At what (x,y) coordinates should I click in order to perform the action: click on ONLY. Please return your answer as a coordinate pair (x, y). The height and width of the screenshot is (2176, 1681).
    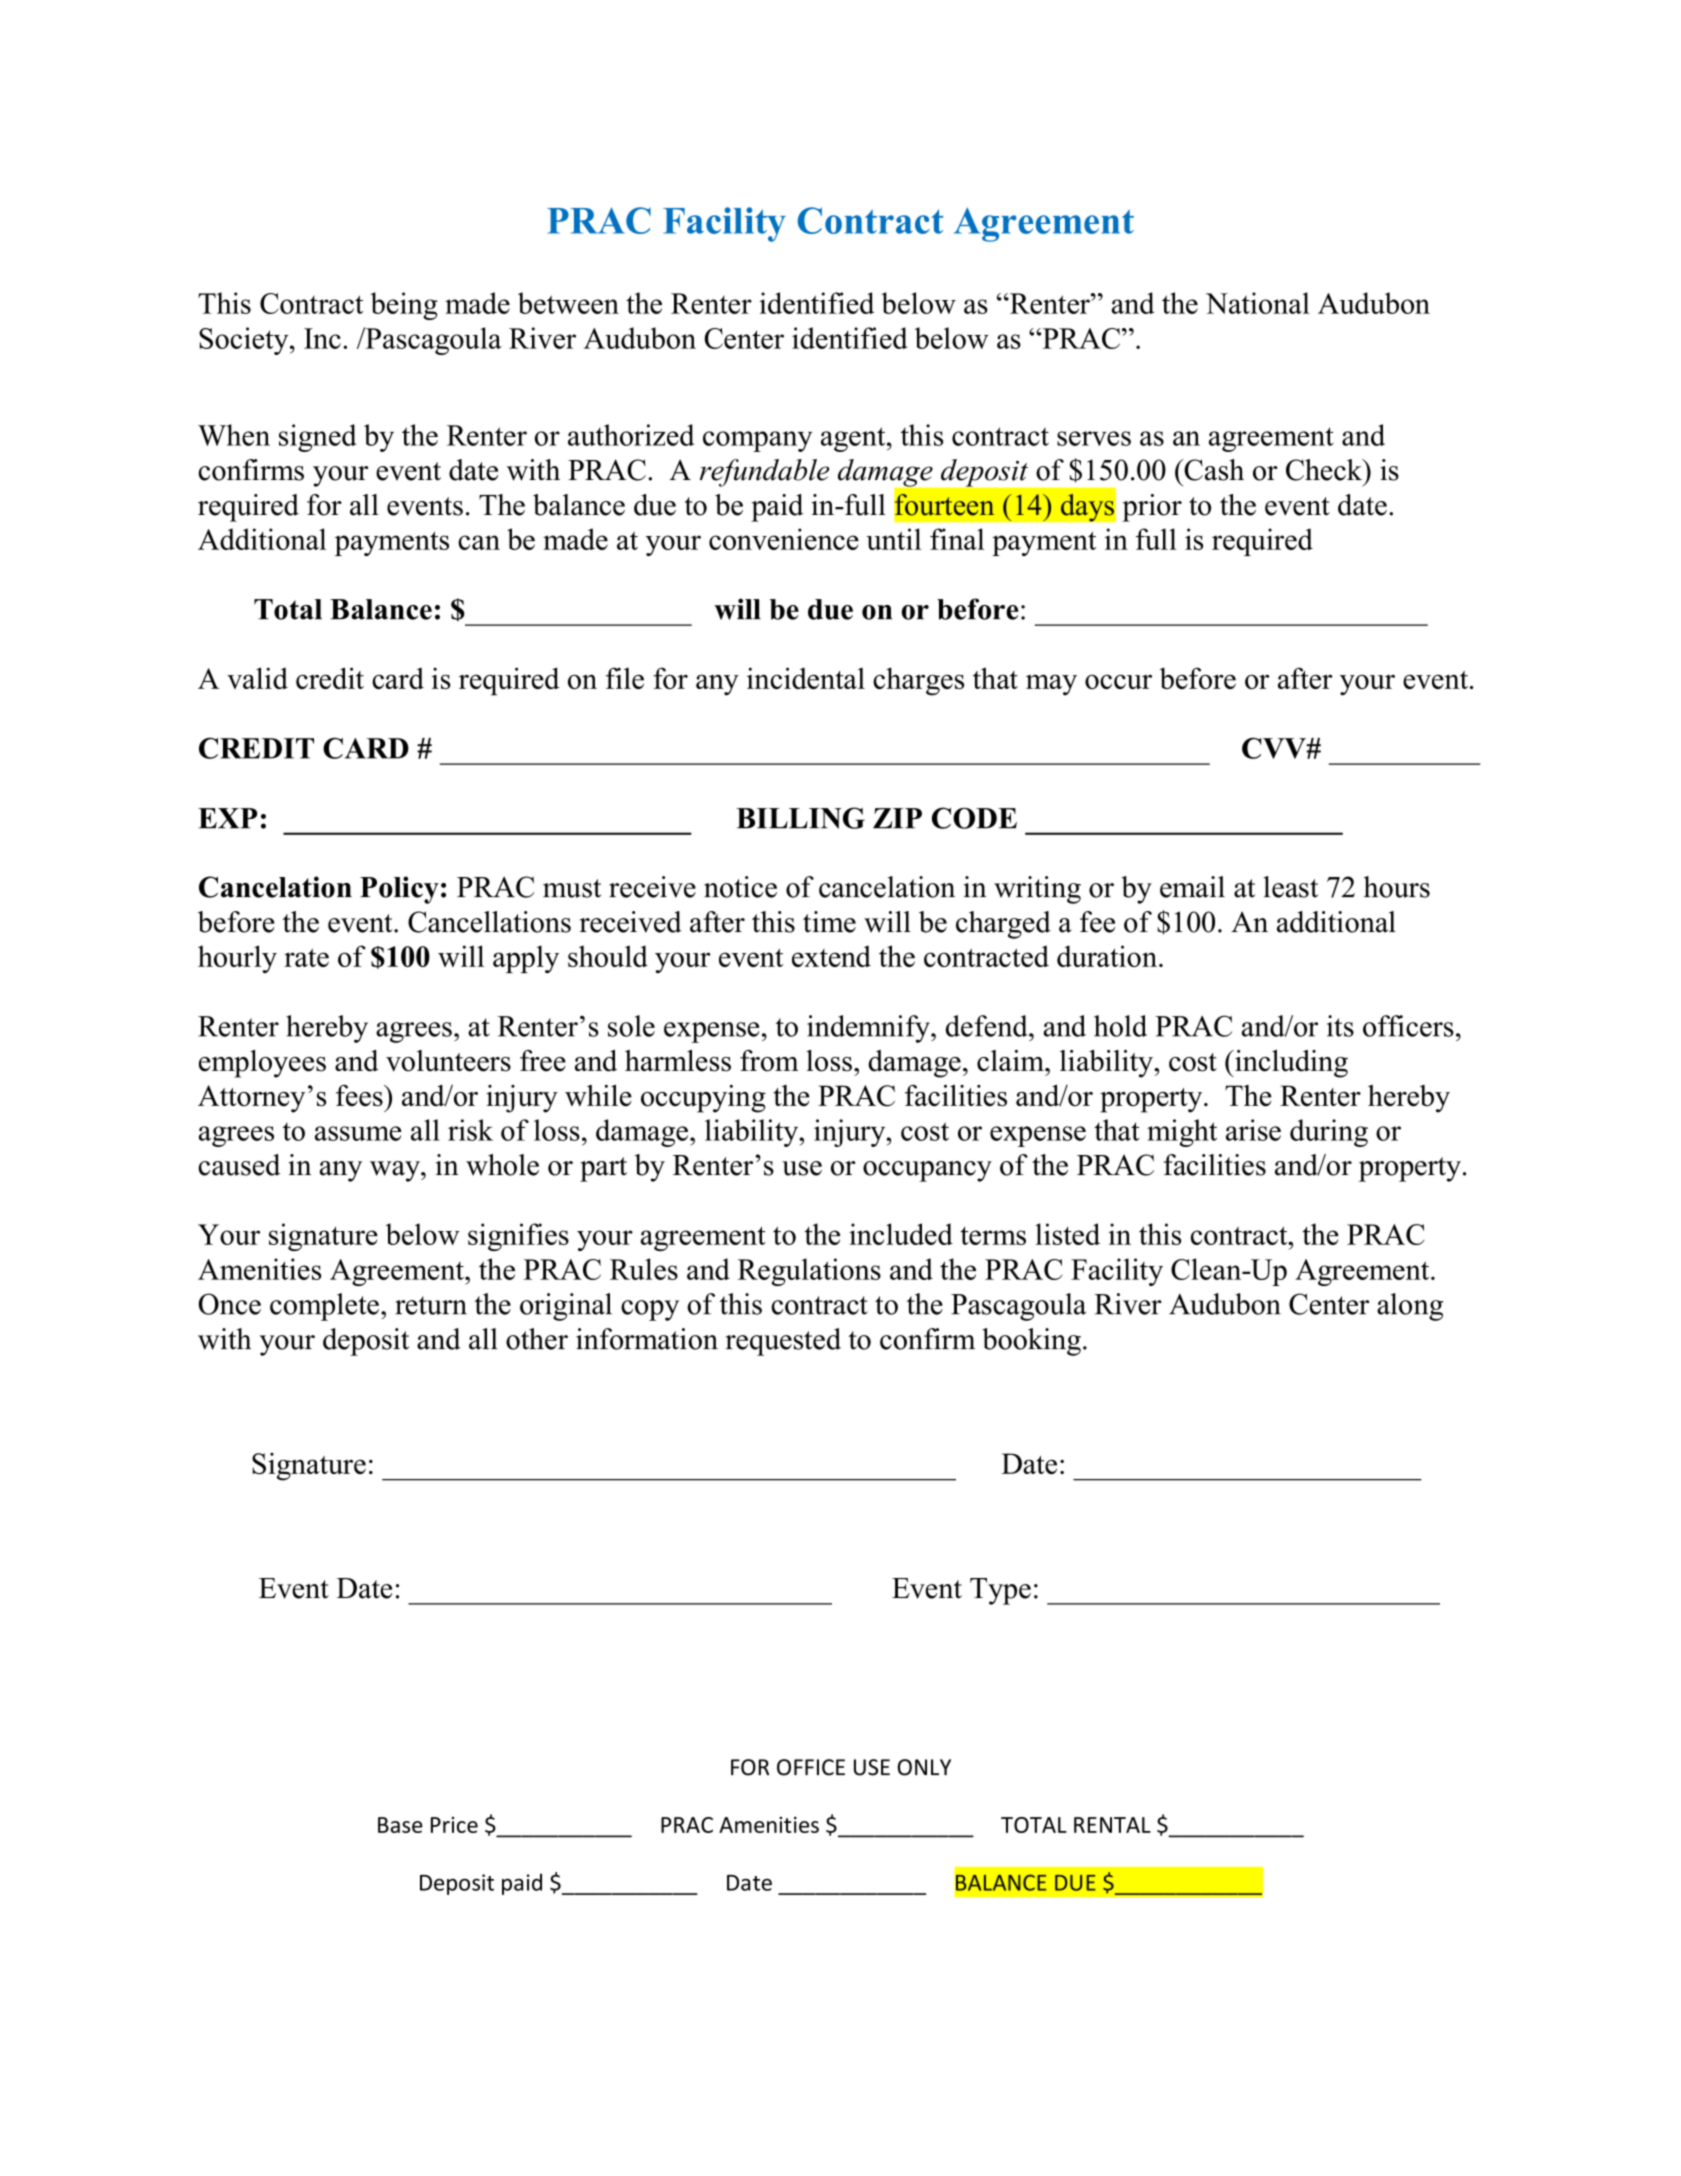
    Looking at the image, I should click on (924, 1767).
